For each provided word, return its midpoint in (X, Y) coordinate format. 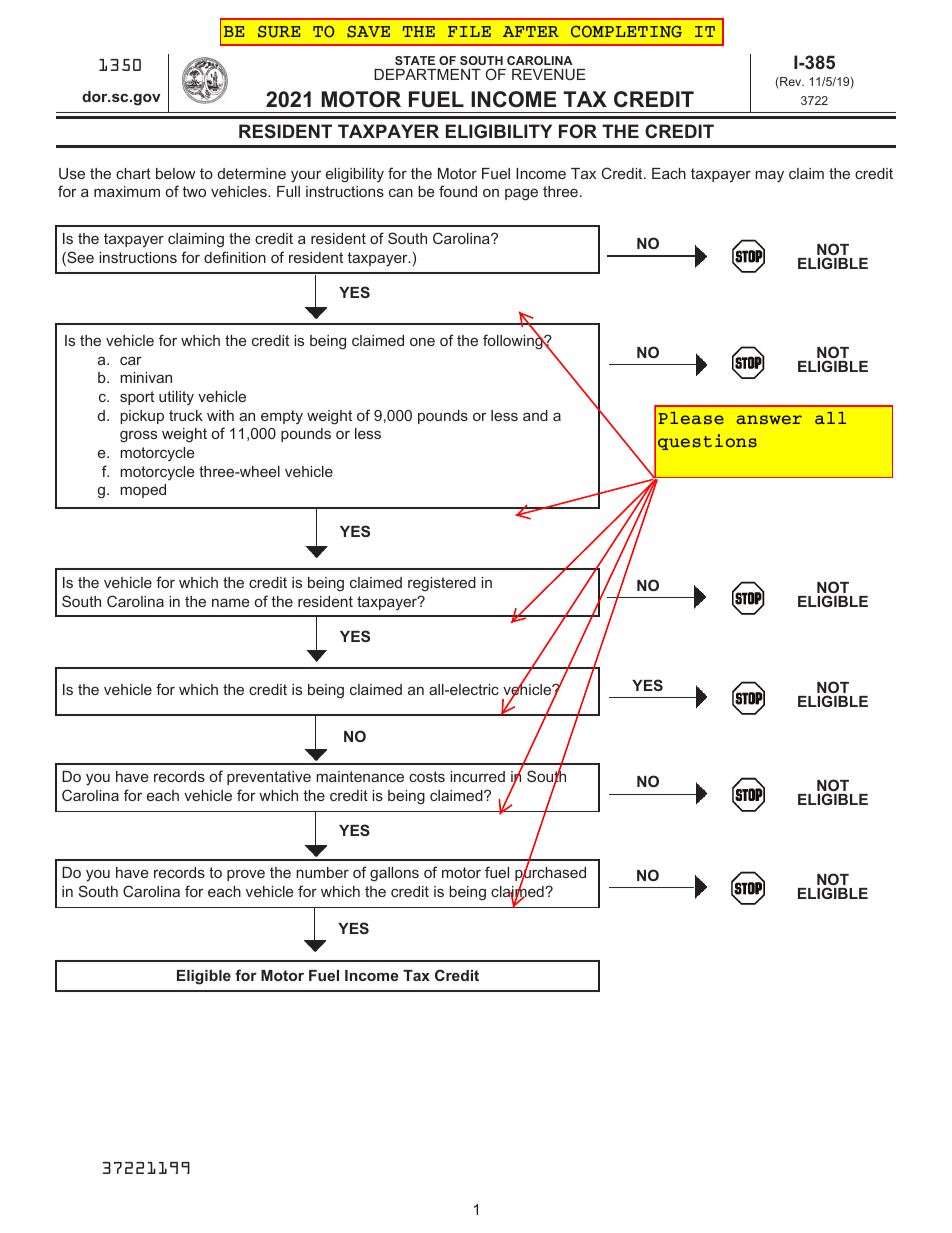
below (175, 173)
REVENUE (549, 74)
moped (143, 491)
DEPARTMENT (427, 74)
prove (246, 875)
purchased (550, 874)
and (535, 415)
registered (442, 584)
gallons (394, 874)
